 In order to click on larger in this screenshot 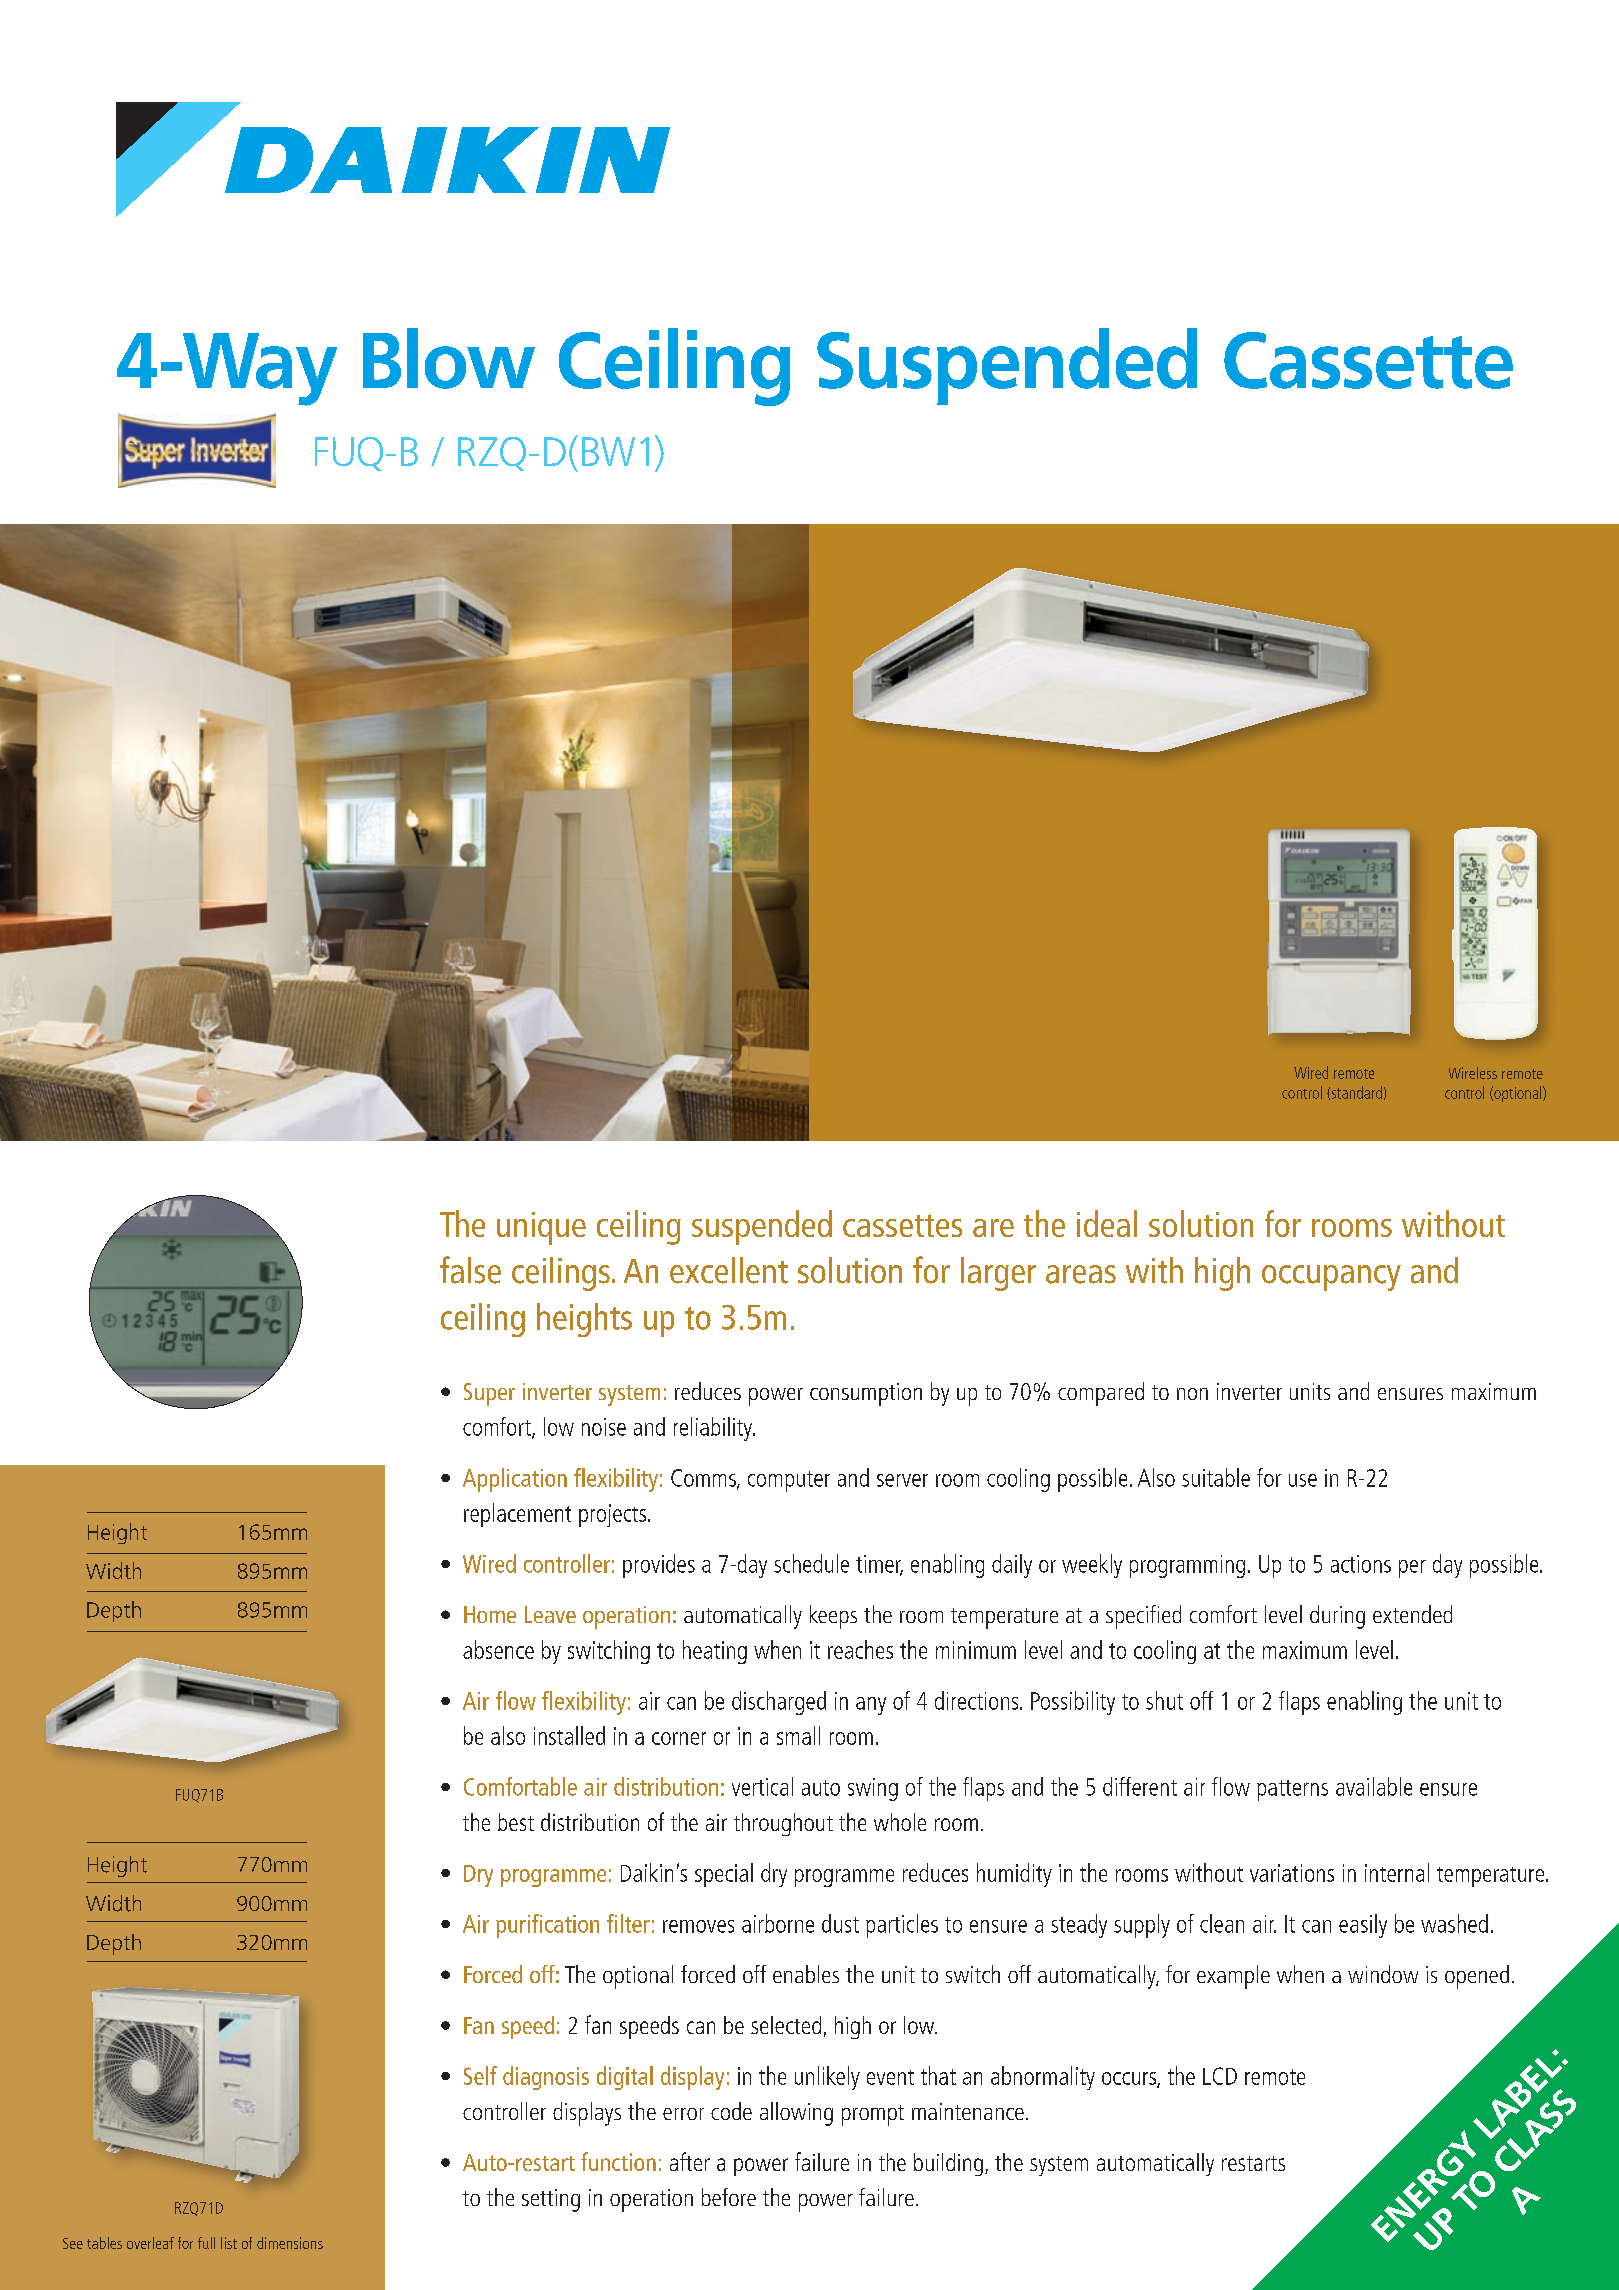, I will do `click(998, 1274)`.
